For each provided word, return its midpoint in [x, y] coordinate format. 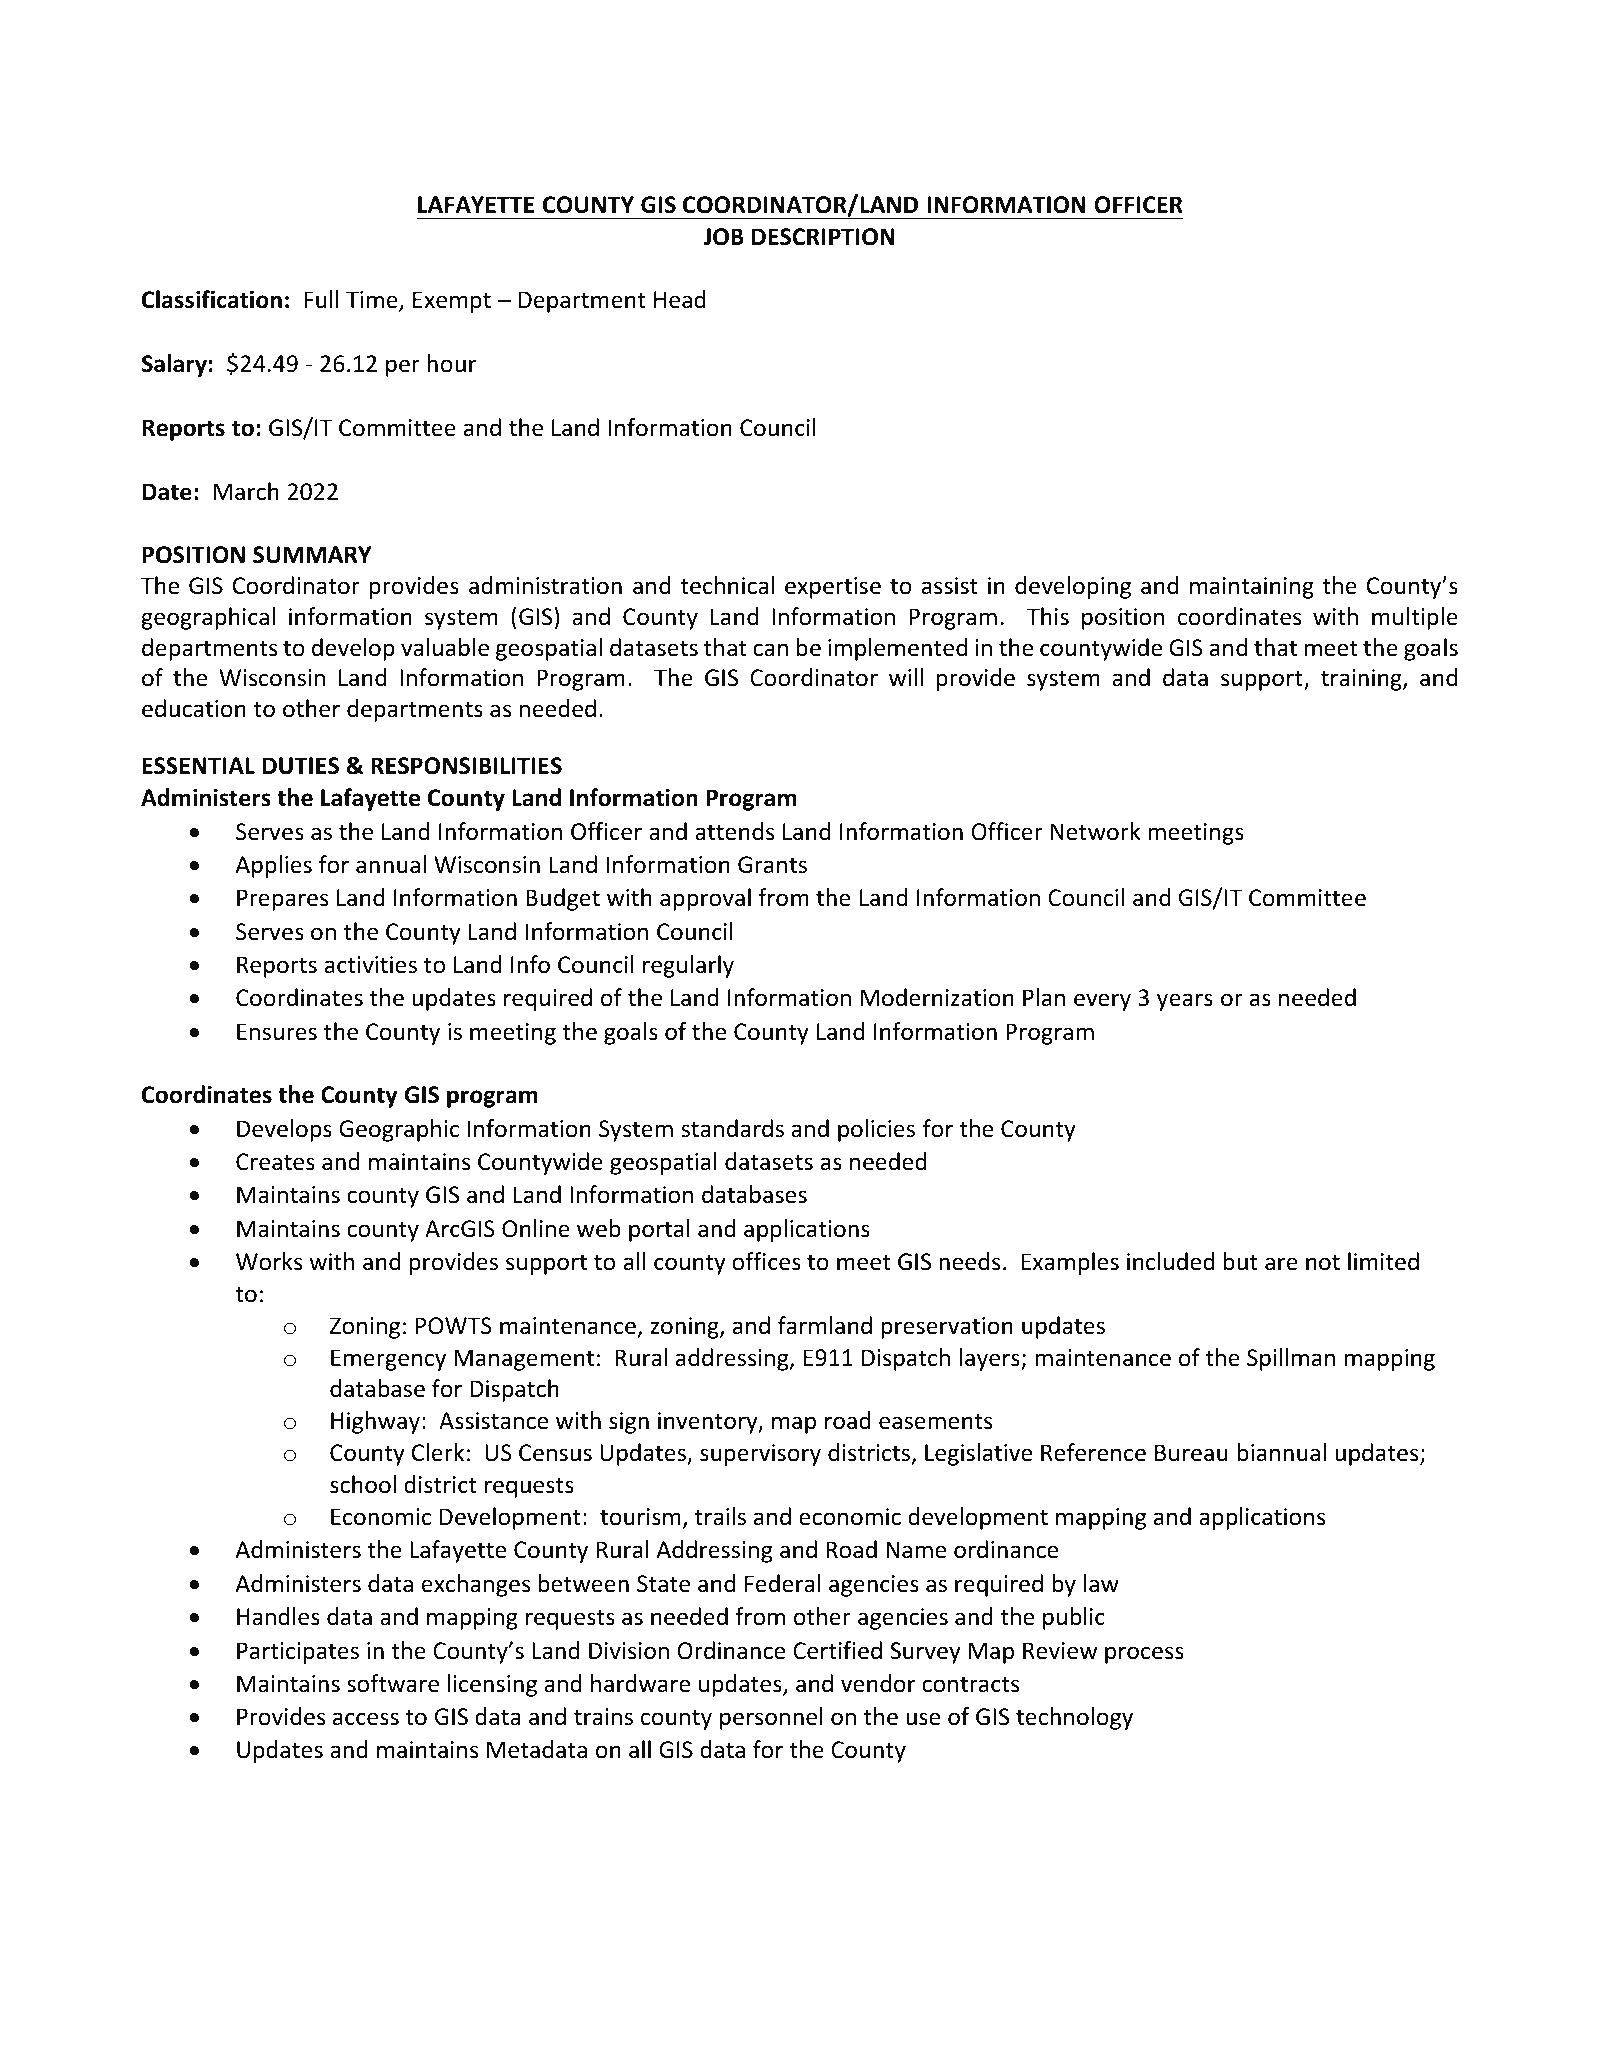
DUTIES [301, 766]
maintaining [1252, 588]
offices [766, 1261]
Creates [275, 1162]
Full [321, 299]
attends [734, 831]
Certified [837, 1650]
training [1362, 680]
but [1241, 1261]
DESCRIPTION [823, 237]
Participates [298, 1653]
